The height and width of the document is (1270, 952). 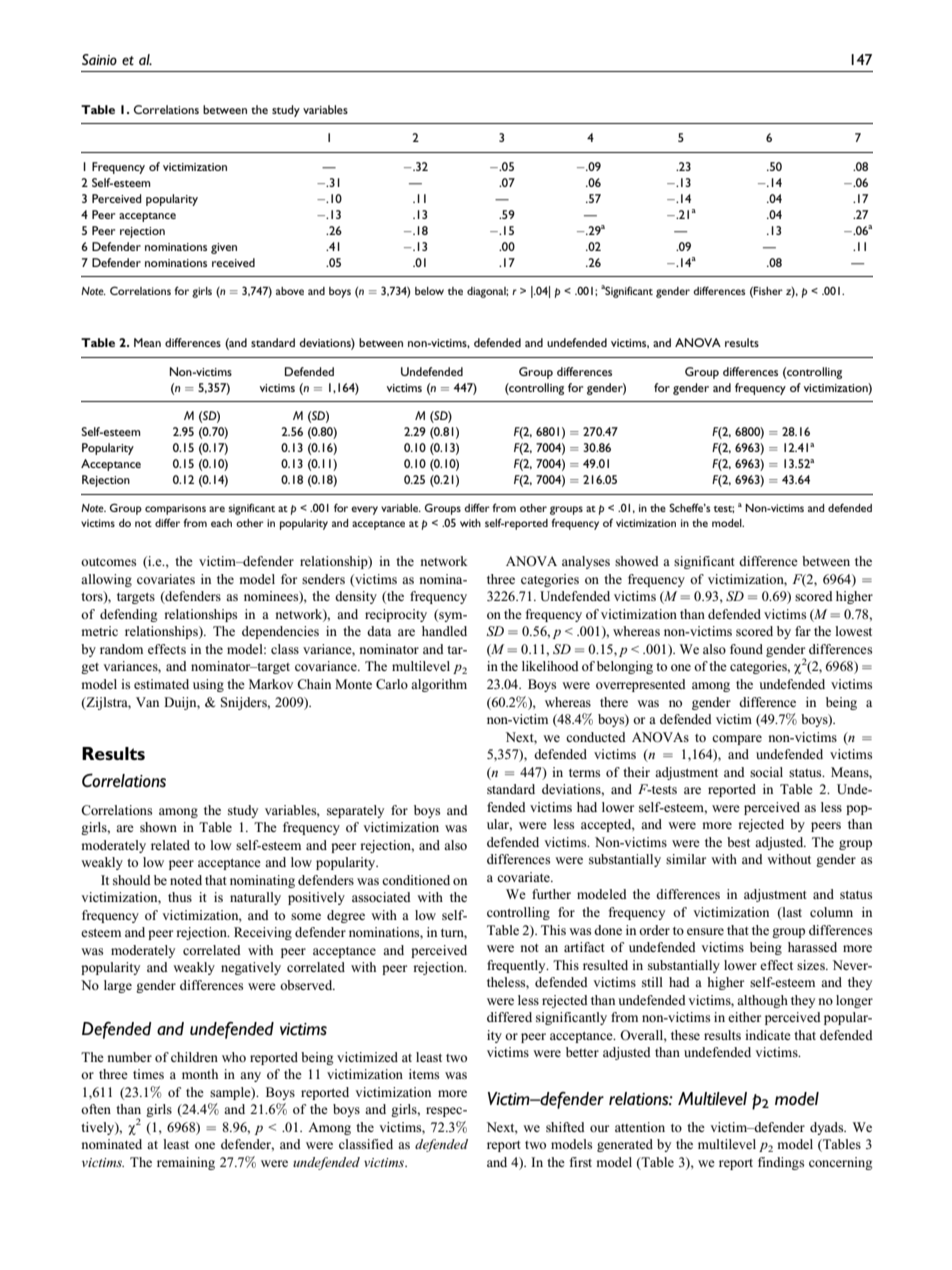 What do you see at coordinates (737, 740) in the document?
I see `compare` at bounding box center [737, 740].
